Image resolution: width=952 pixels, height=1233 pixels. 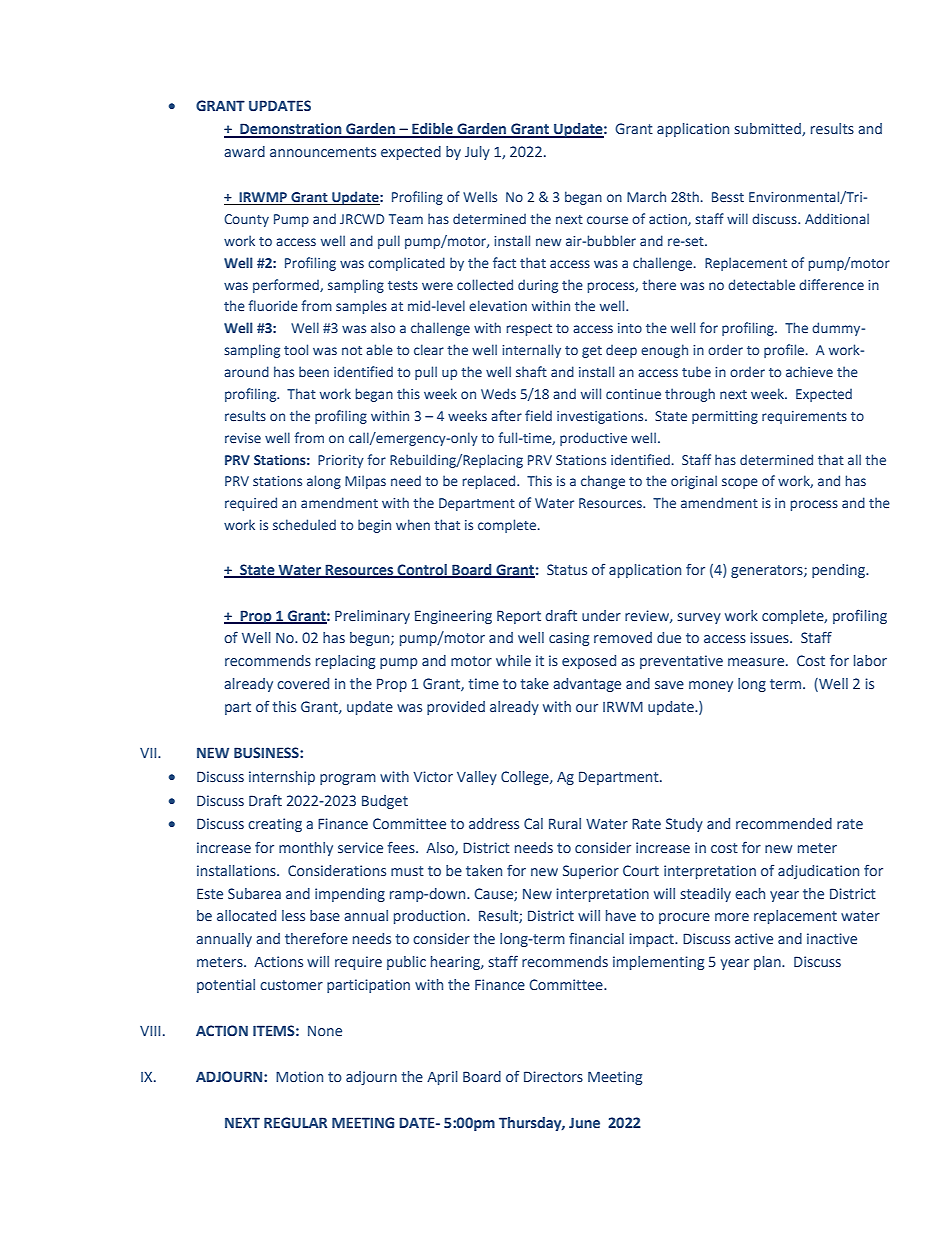 What do you see at coordinates (299, 1076) in the page?
I see `Motion` at bounding box center [299, 1076].
